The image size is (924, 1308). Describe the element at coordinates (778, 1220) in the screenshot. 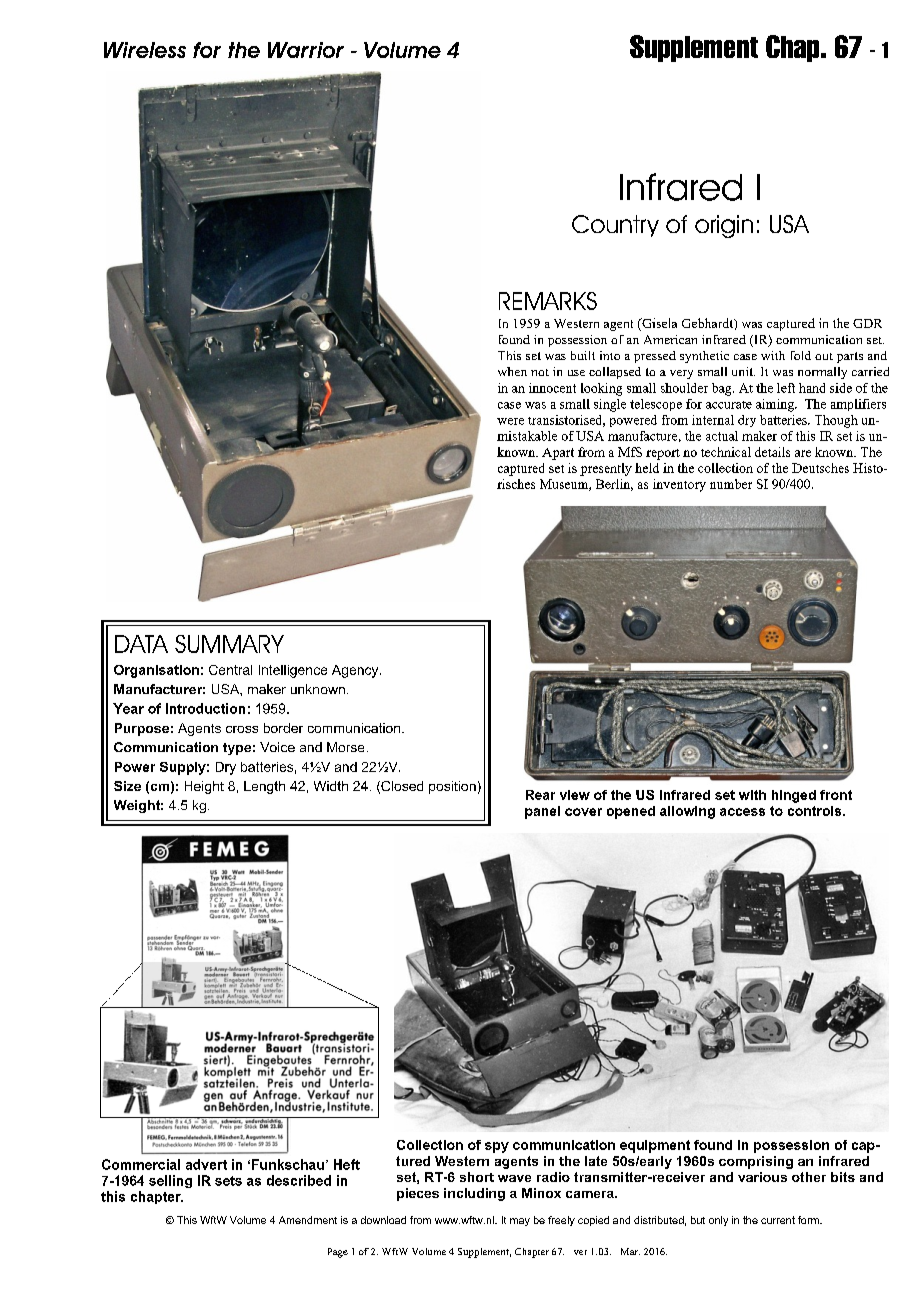

I see `current` at that location.
